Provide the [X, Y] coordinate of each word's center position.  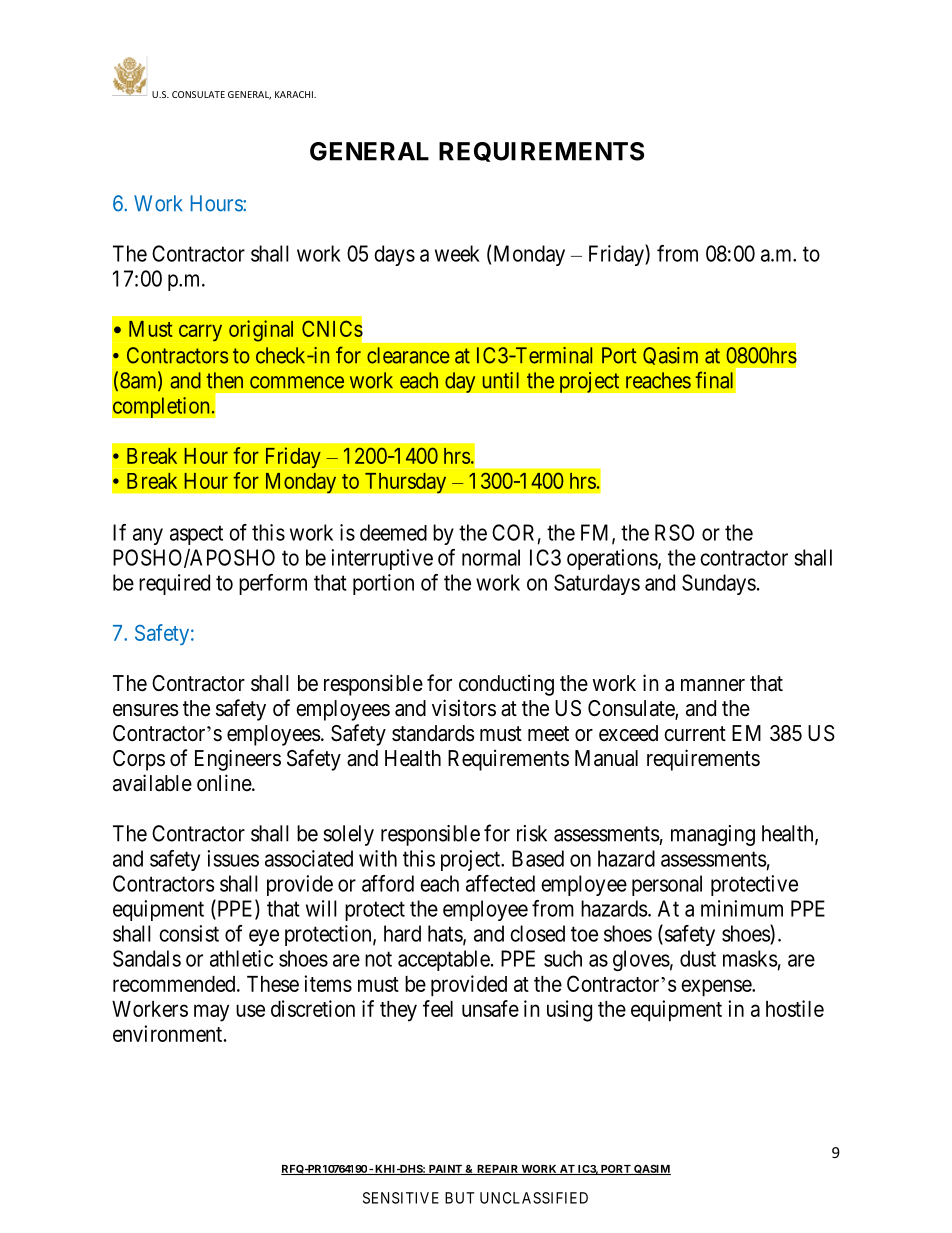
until [501, 380]
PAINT [445, 1170]
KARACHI [295, 94]
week [457, 253]
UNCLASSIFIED [534, 1198]
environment [169, 1033]
